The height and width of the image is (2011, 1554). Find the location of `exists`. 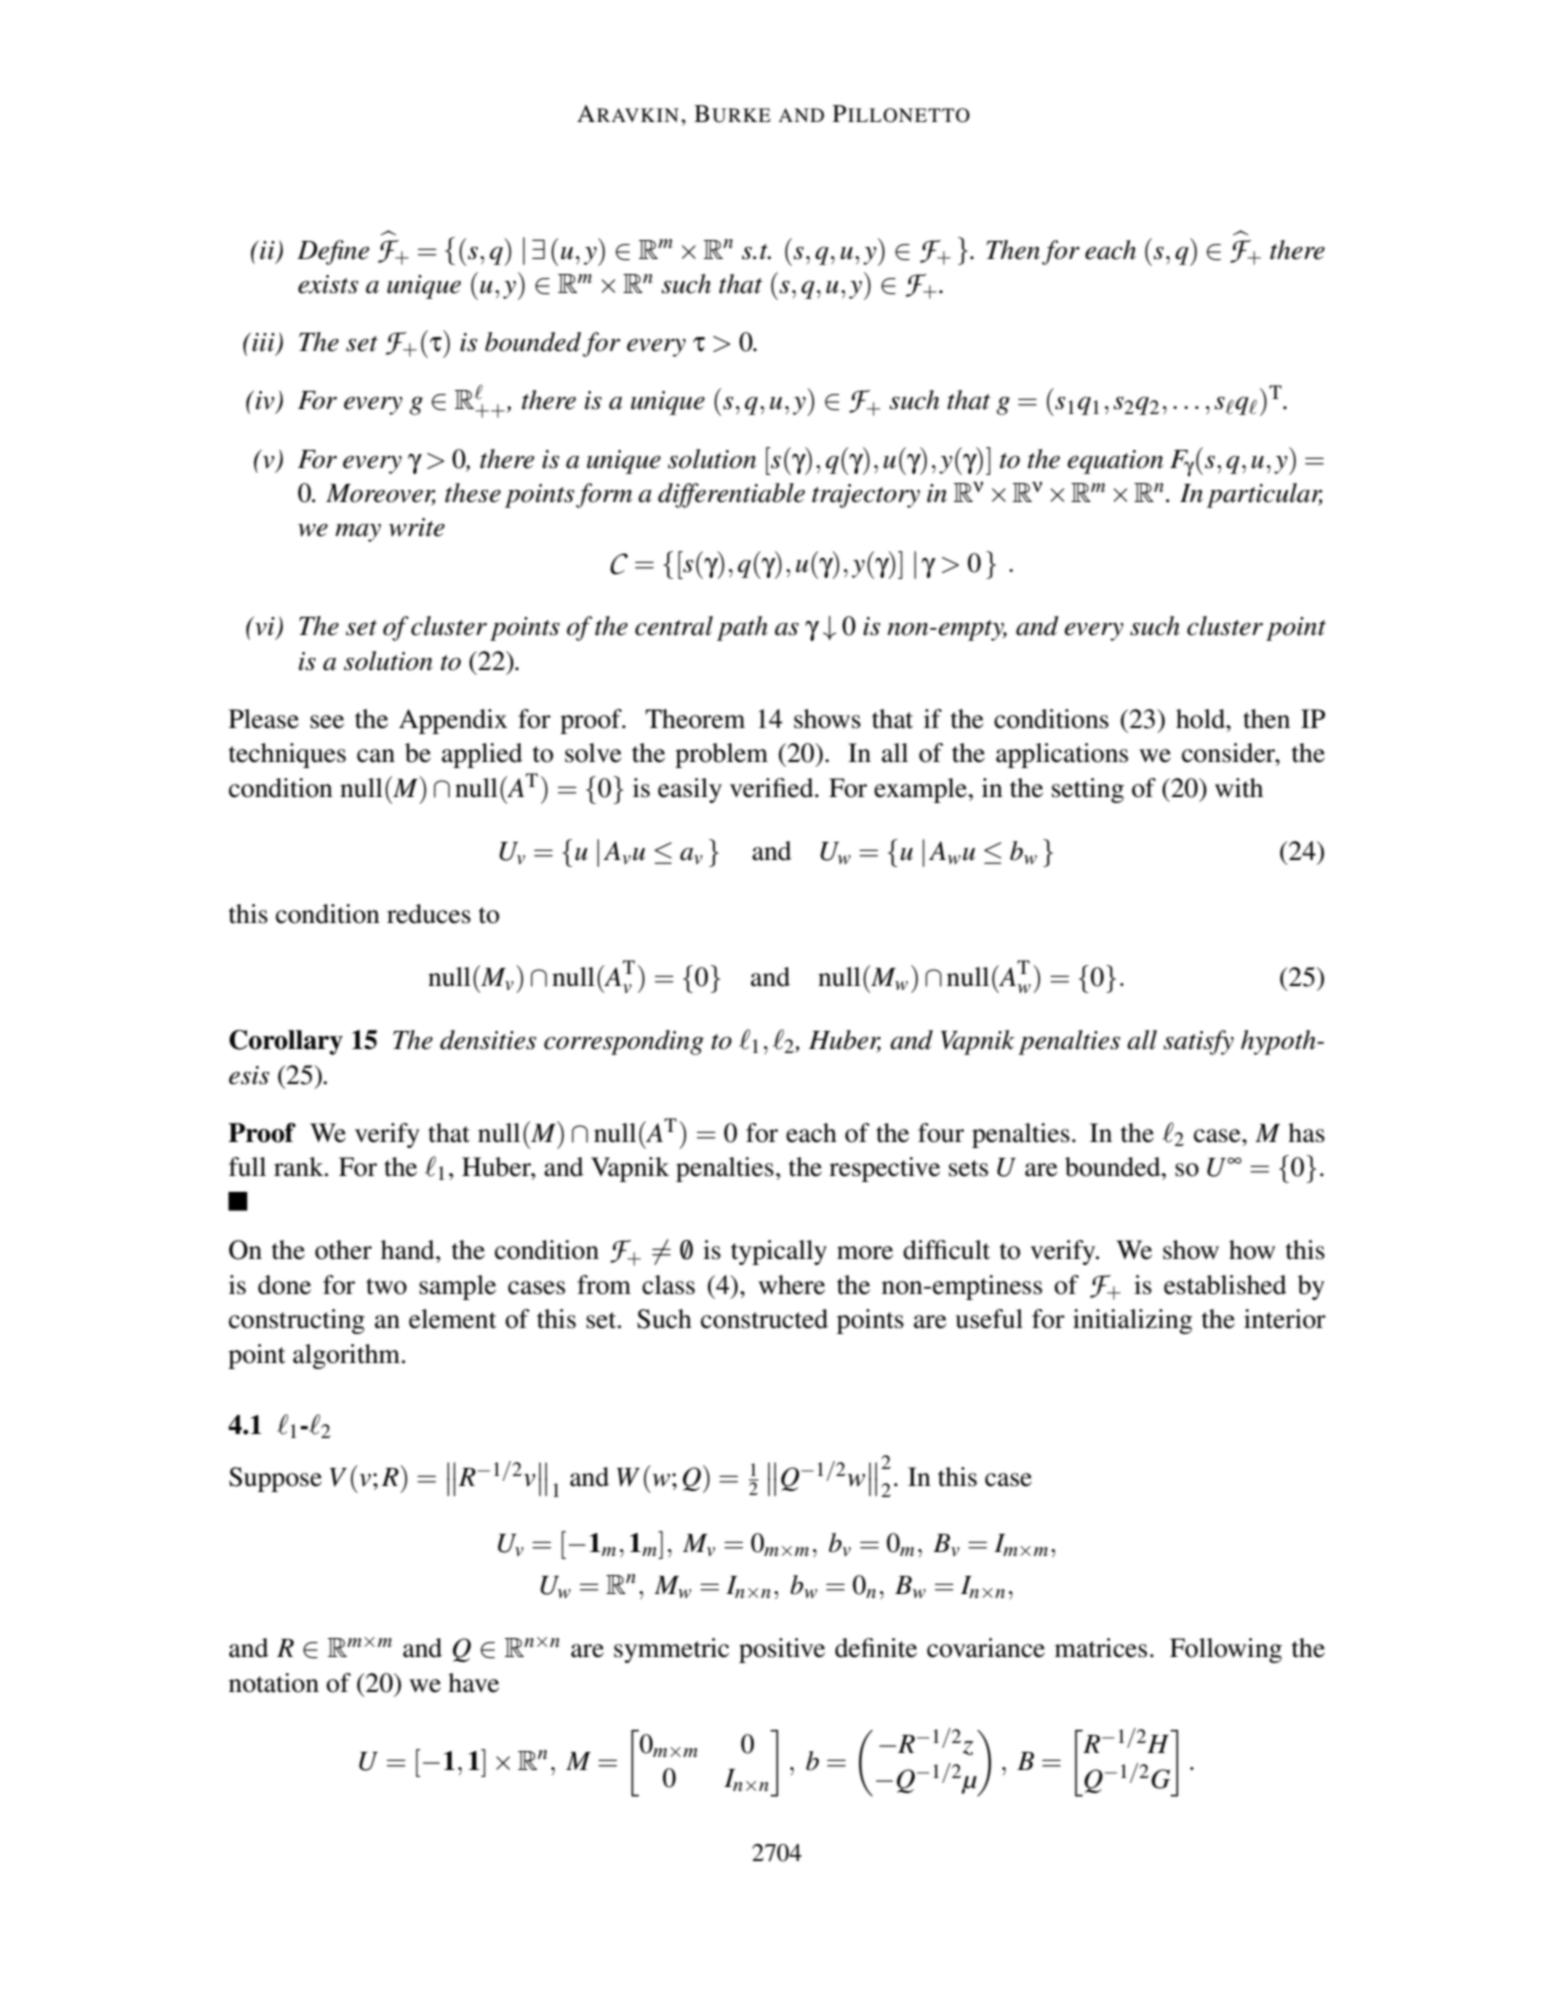

exists is located at coordinates (328, 284).
